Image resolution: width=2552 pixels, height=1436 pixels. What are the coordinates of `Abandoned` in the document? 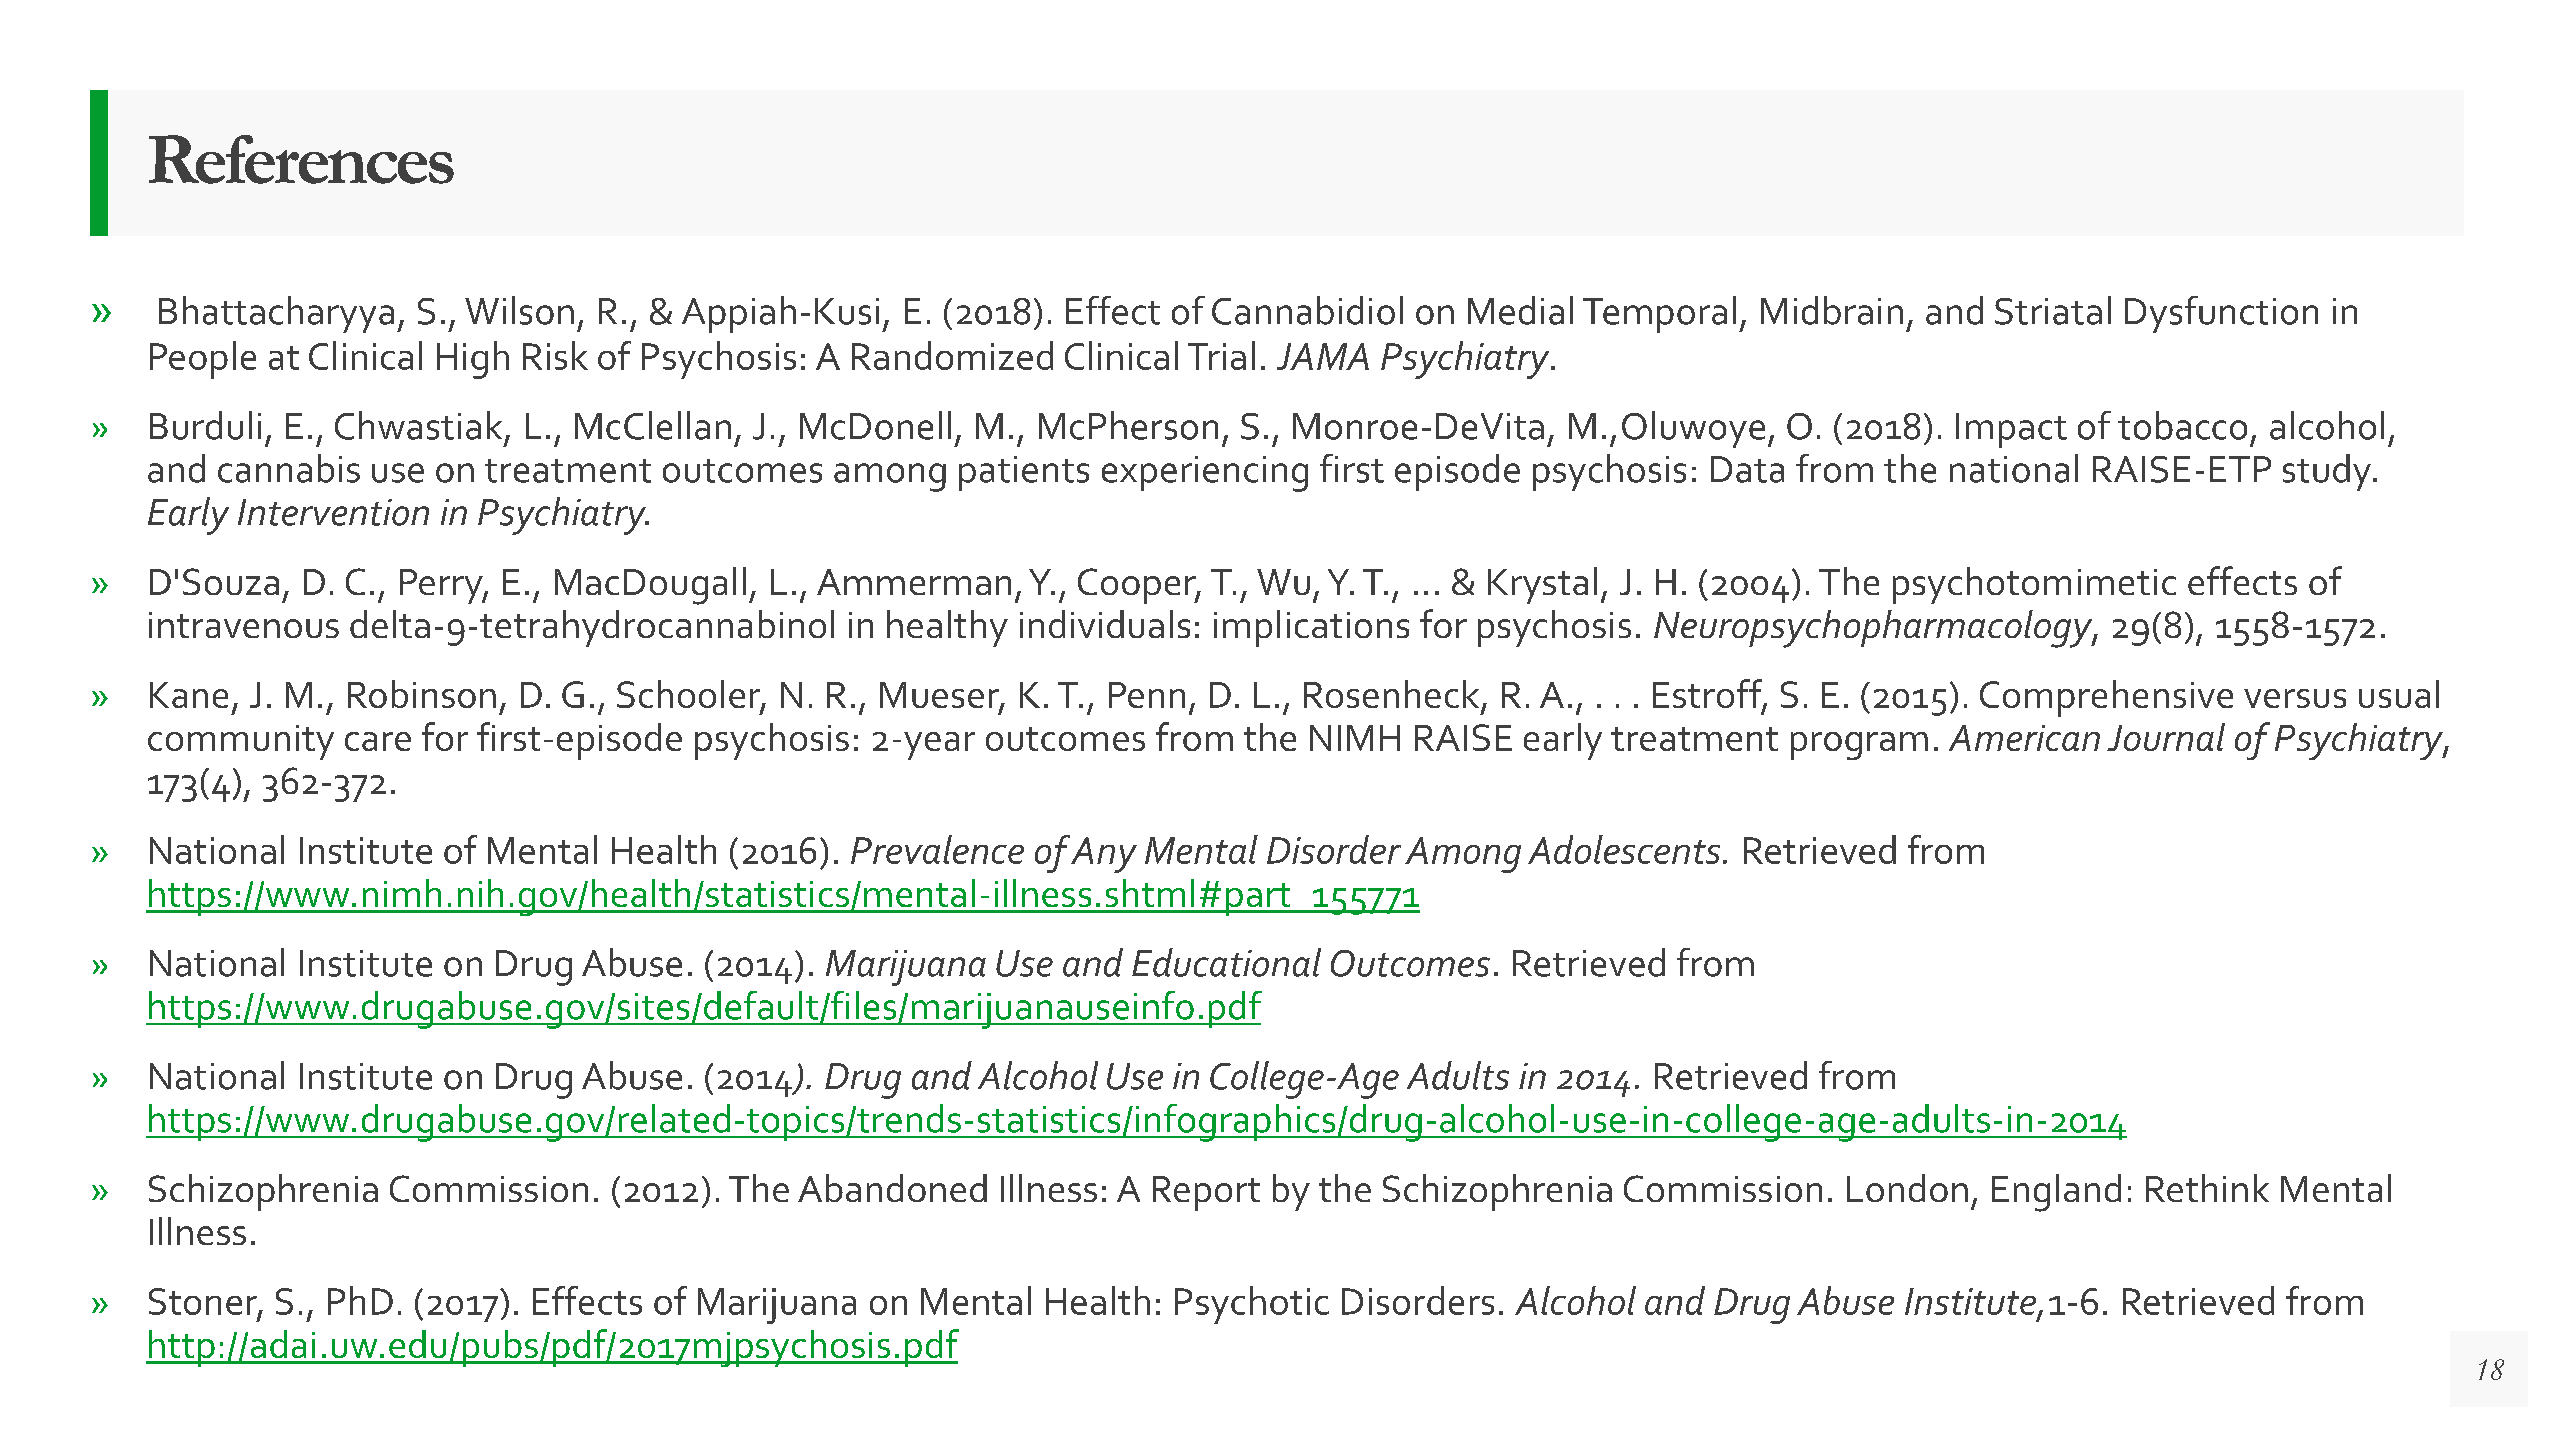 It's located at (892, 1188).
